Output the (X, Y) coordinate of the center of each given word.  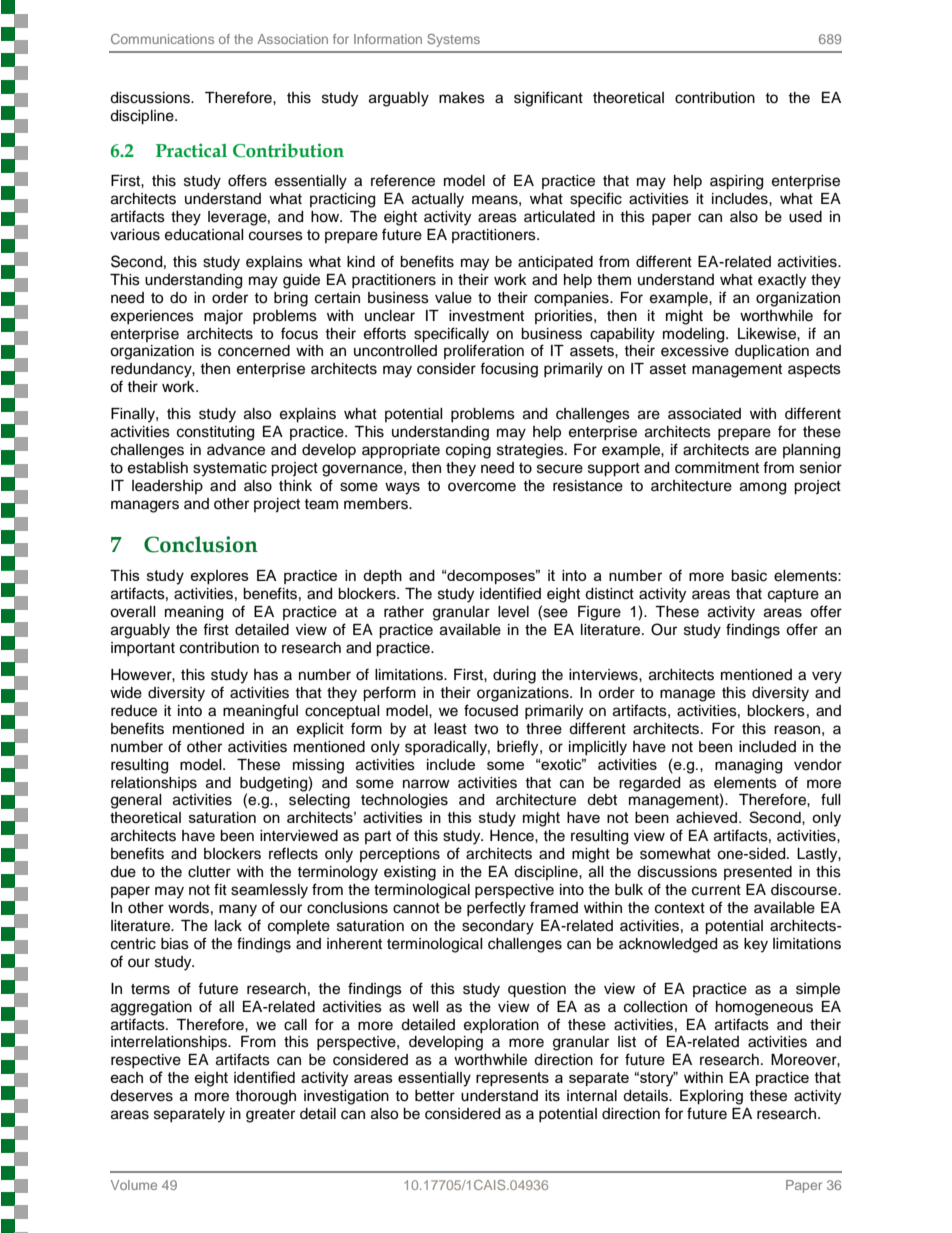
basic (749, 576)
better (435, 1096)
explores (219, 577)
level (513, 612)
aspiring (736, 182)
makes (462, 98)
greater (270, 1116)
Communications (162, 39)
